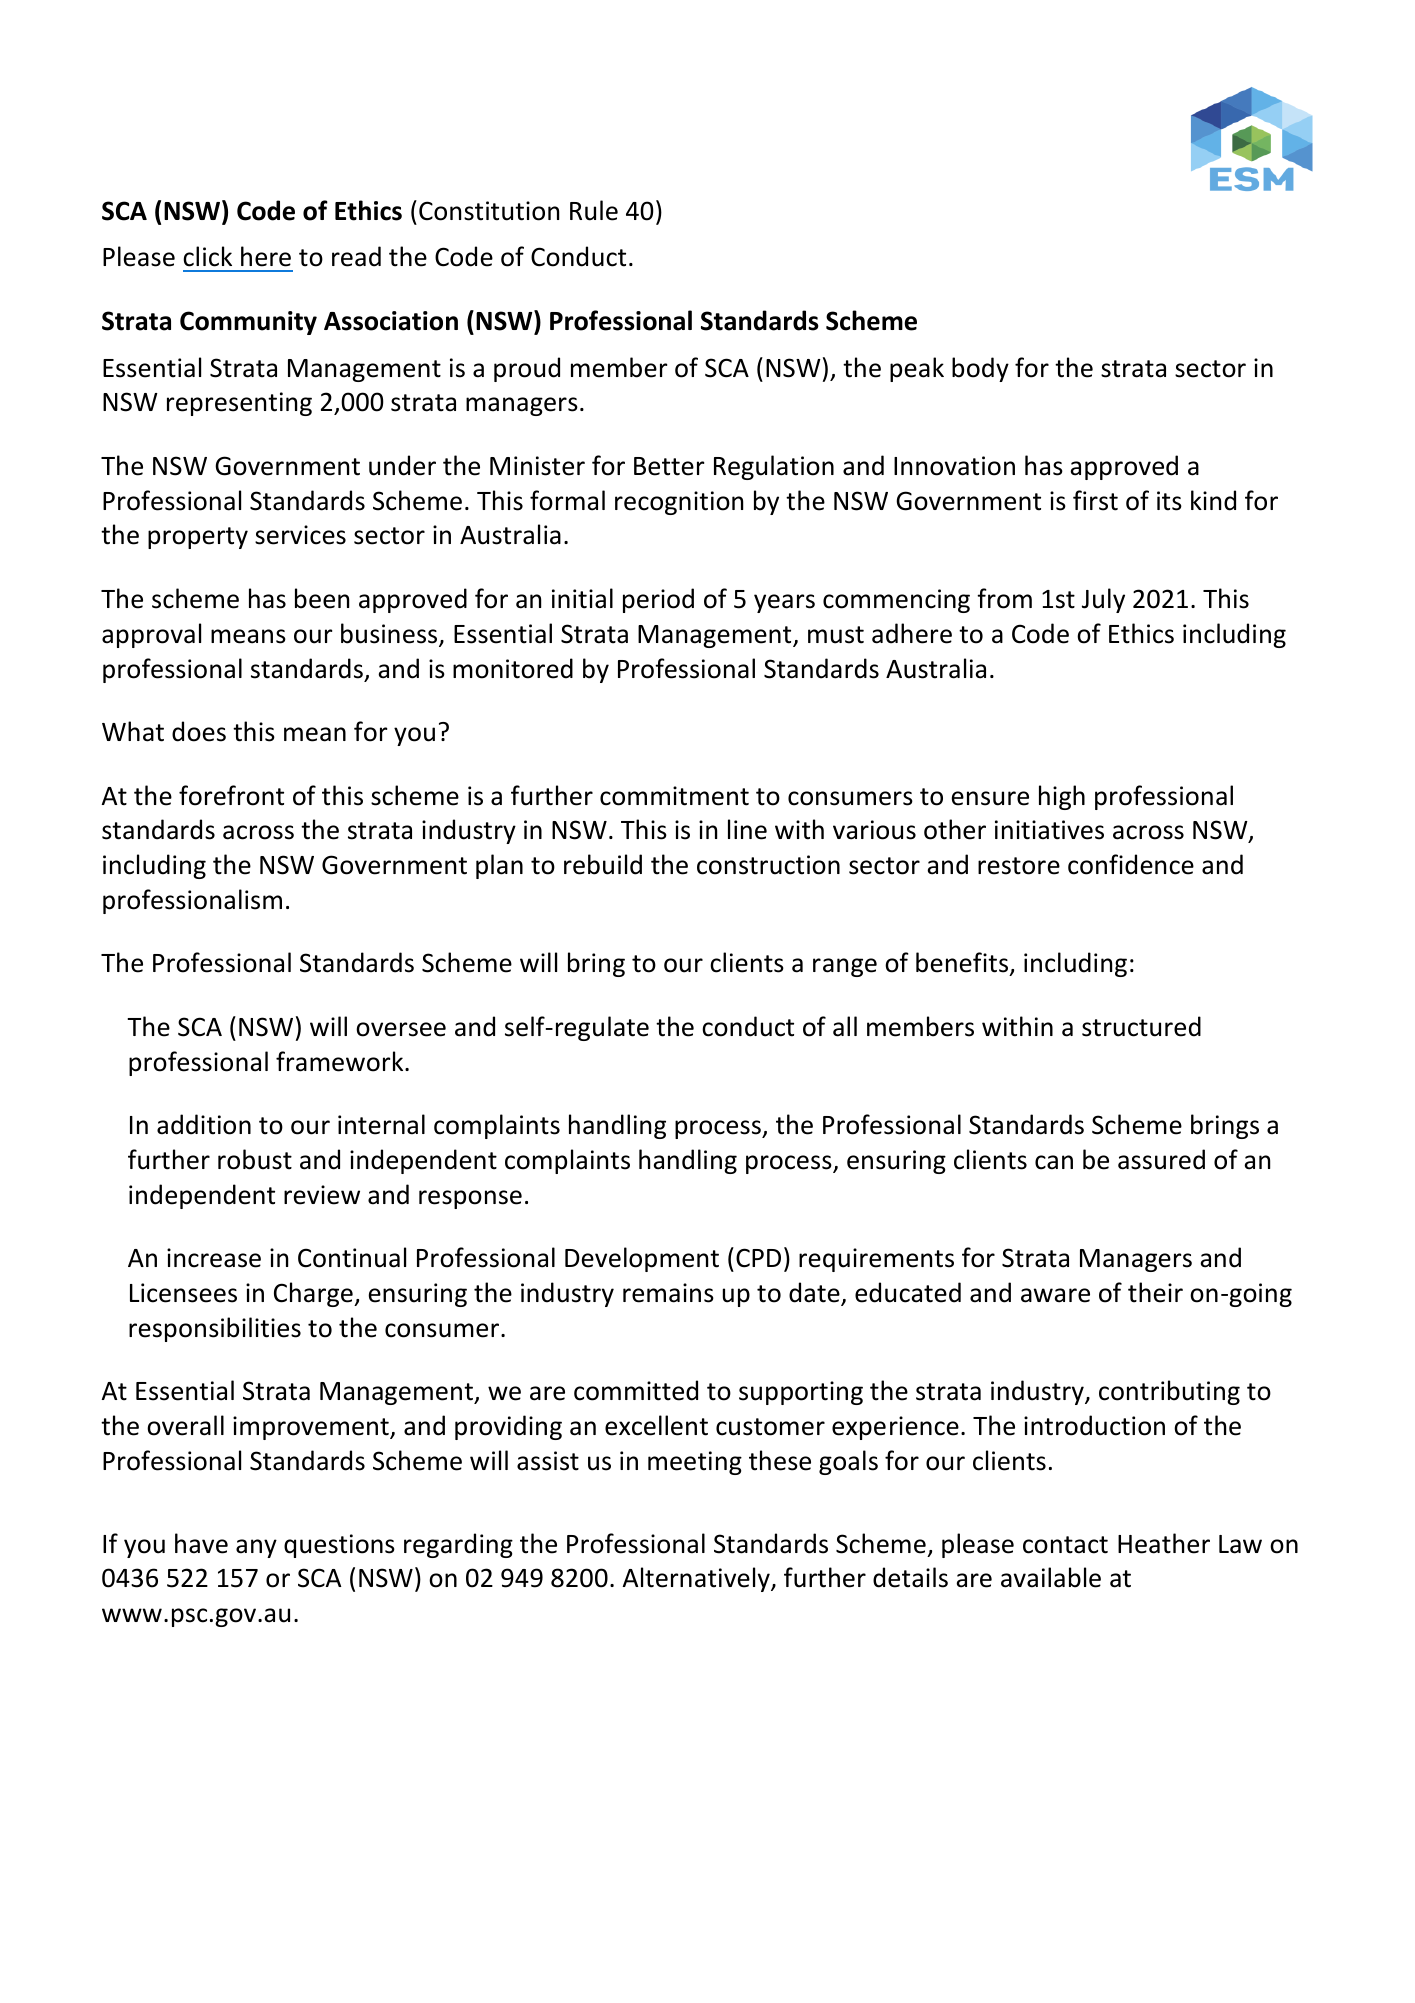 The width and height of the screenshot is (1415, 2003). What do you see at coordinates (1131, 864) in the screenshot?
I see `confidence` at bounding box center [1131, 864].
